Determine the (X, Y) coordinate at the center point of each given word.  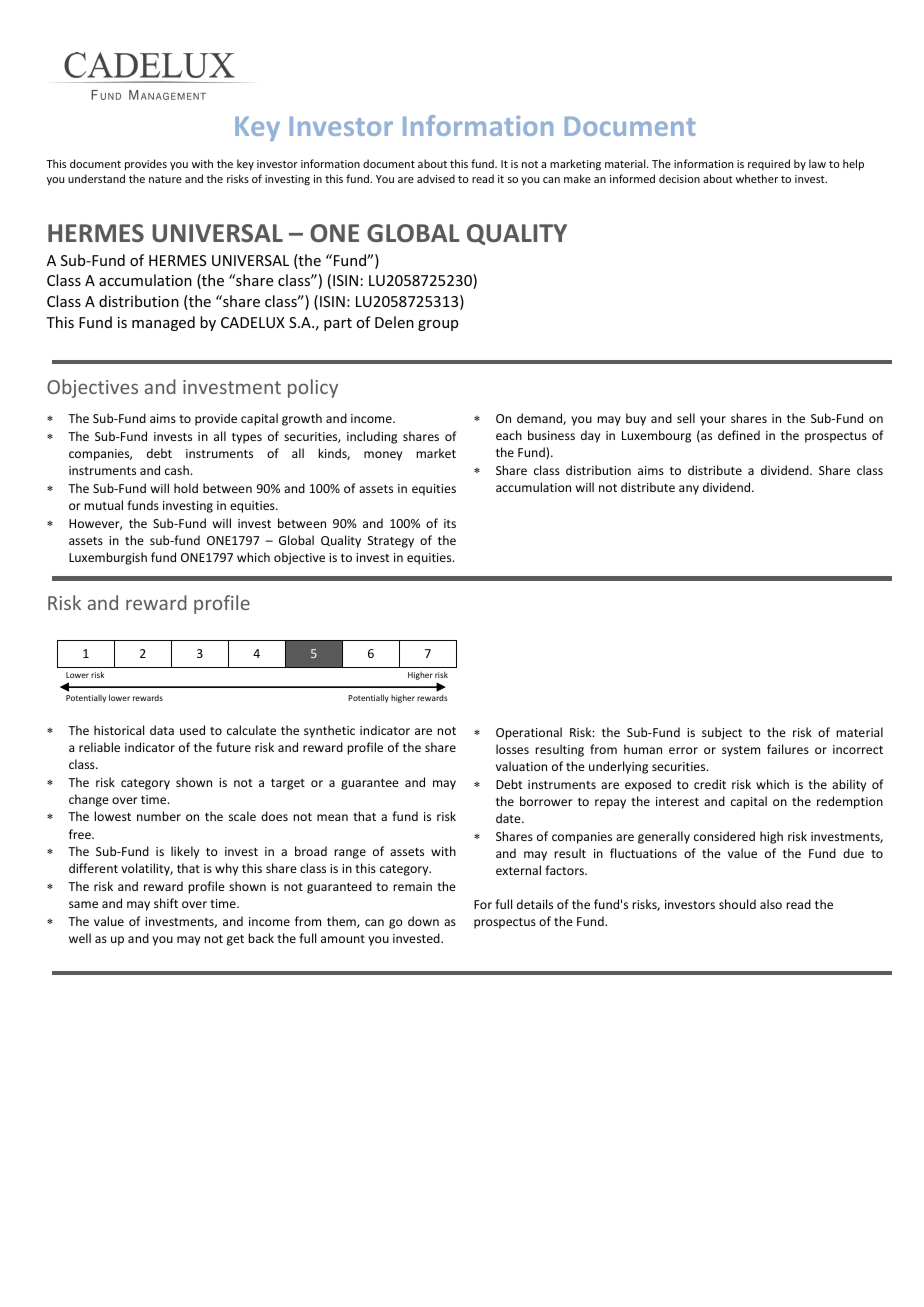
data (162, 730)
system (741, 751)
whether (757, 178)
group (438, 325)
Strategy (391, 542)
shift (166, 903)
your (713, 421)
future (233, 747)
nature (165, 179)
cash (177, 470)
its (450, 523)
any (689, 490)
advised (436, 178)
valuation (521, 766)
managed (163, 323)
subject (722, 733)
